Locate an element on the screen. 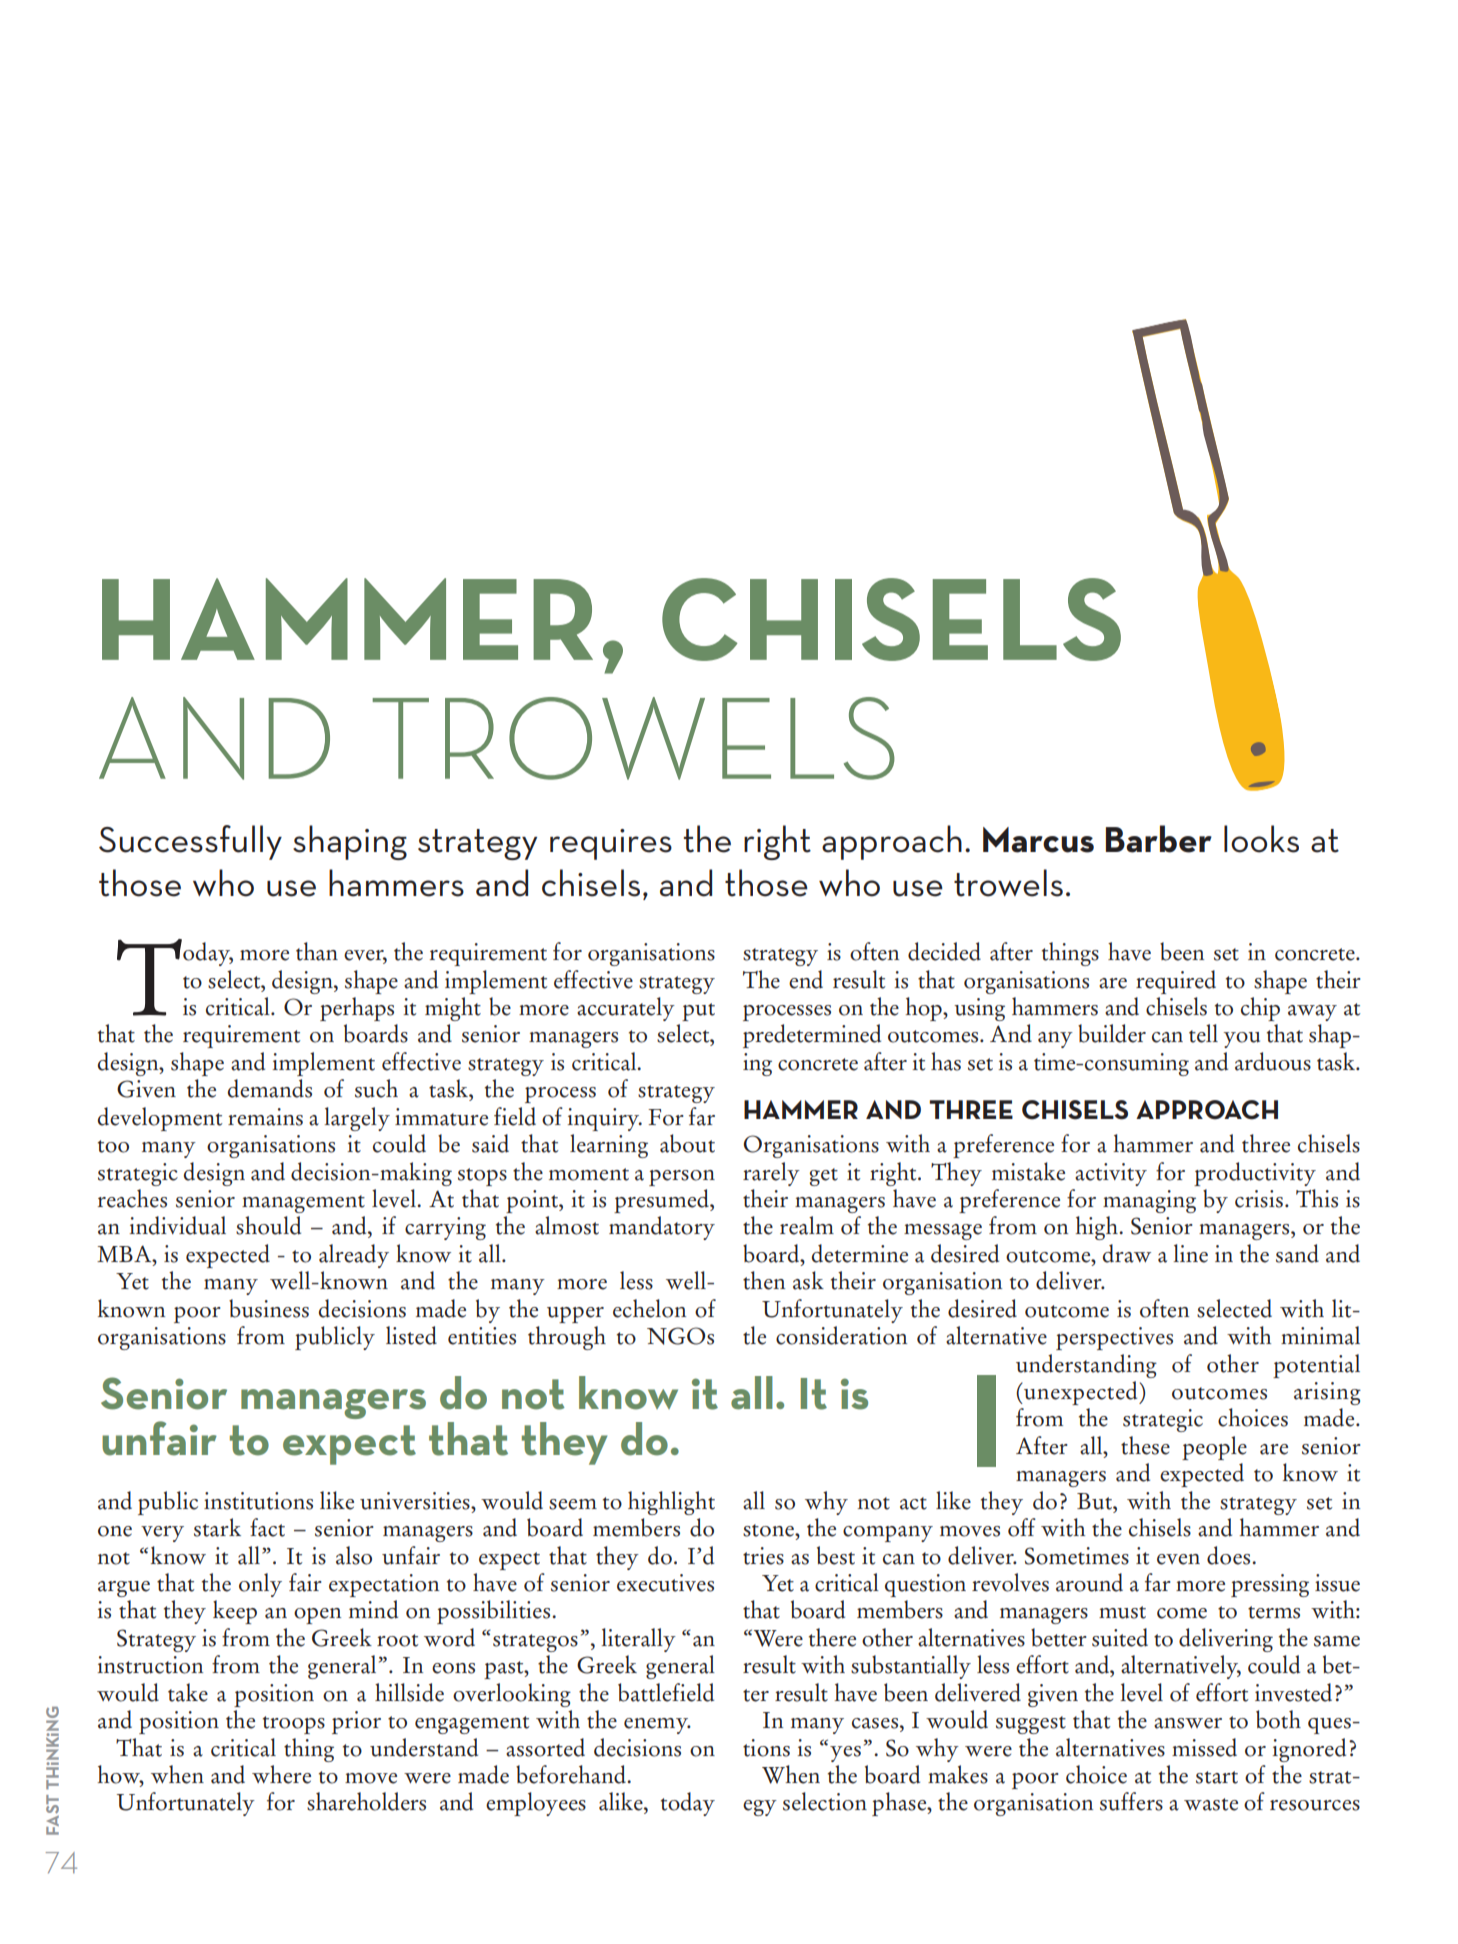 Image resolution: width=1458 pixels, height=1944 pixels. start is located at coordinates (1217, 1777).
